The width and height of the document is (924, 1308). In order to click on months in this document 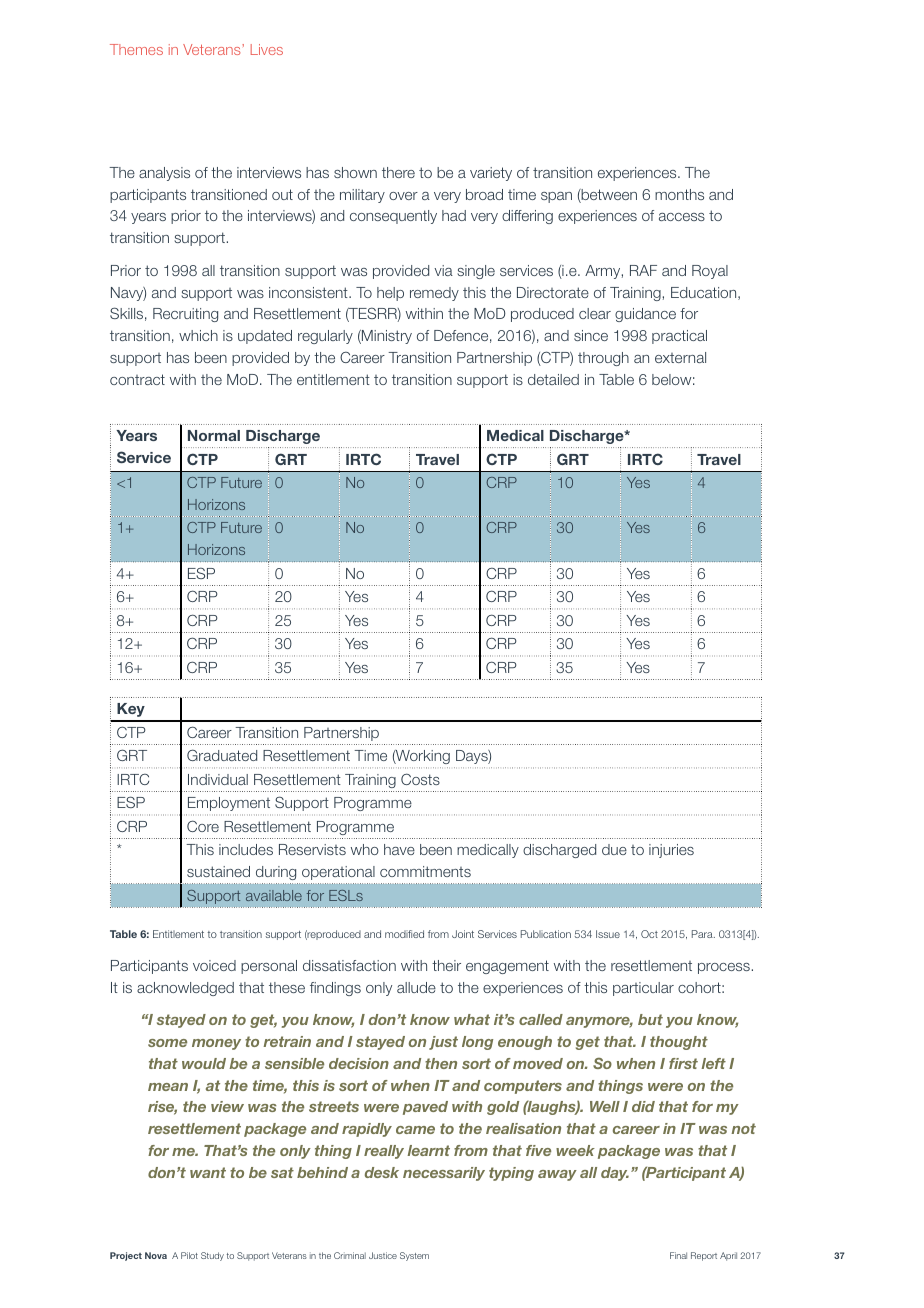, I will do `click(679, 194)`.
